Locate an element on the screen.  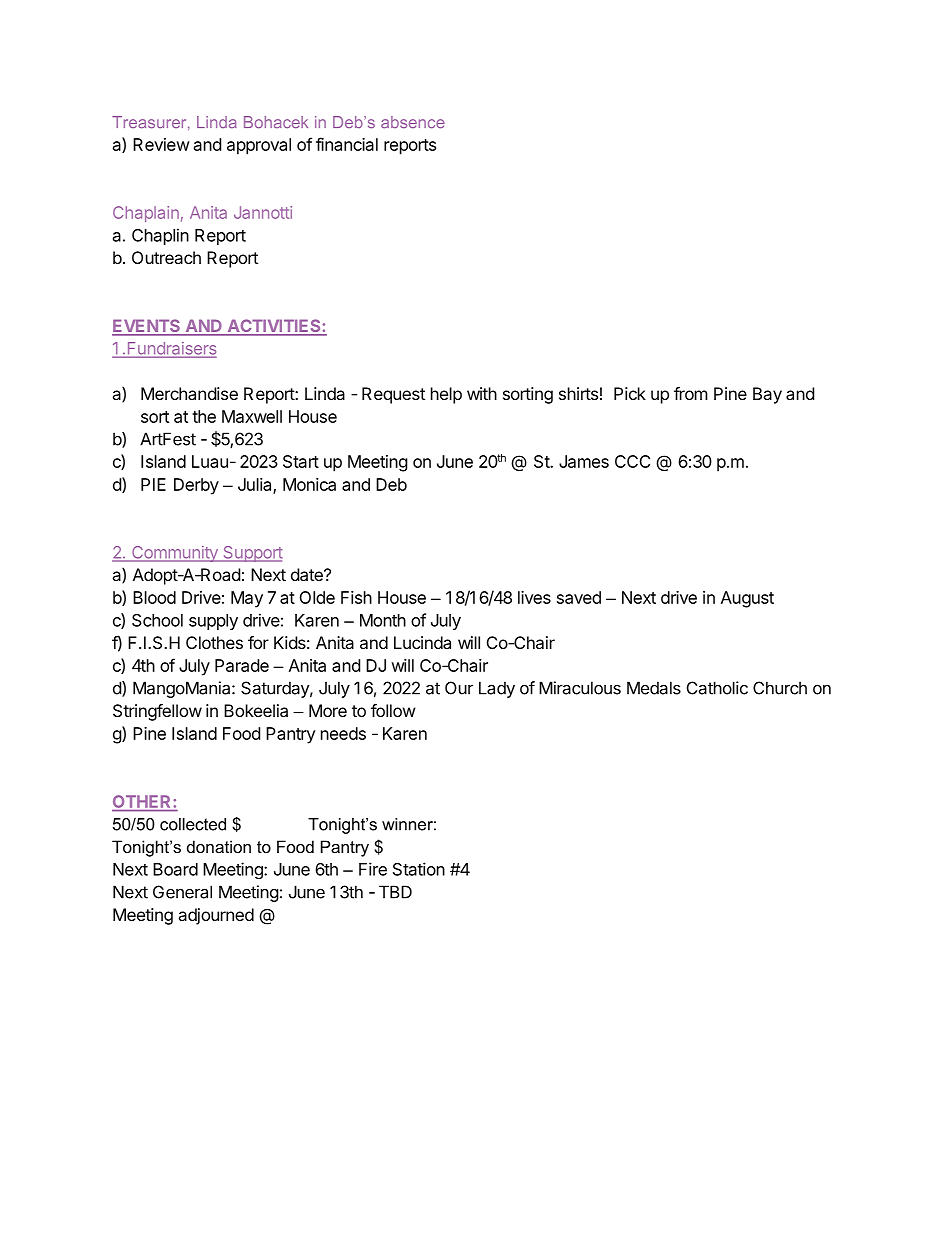
approval is located at coordinates (259, 146).
